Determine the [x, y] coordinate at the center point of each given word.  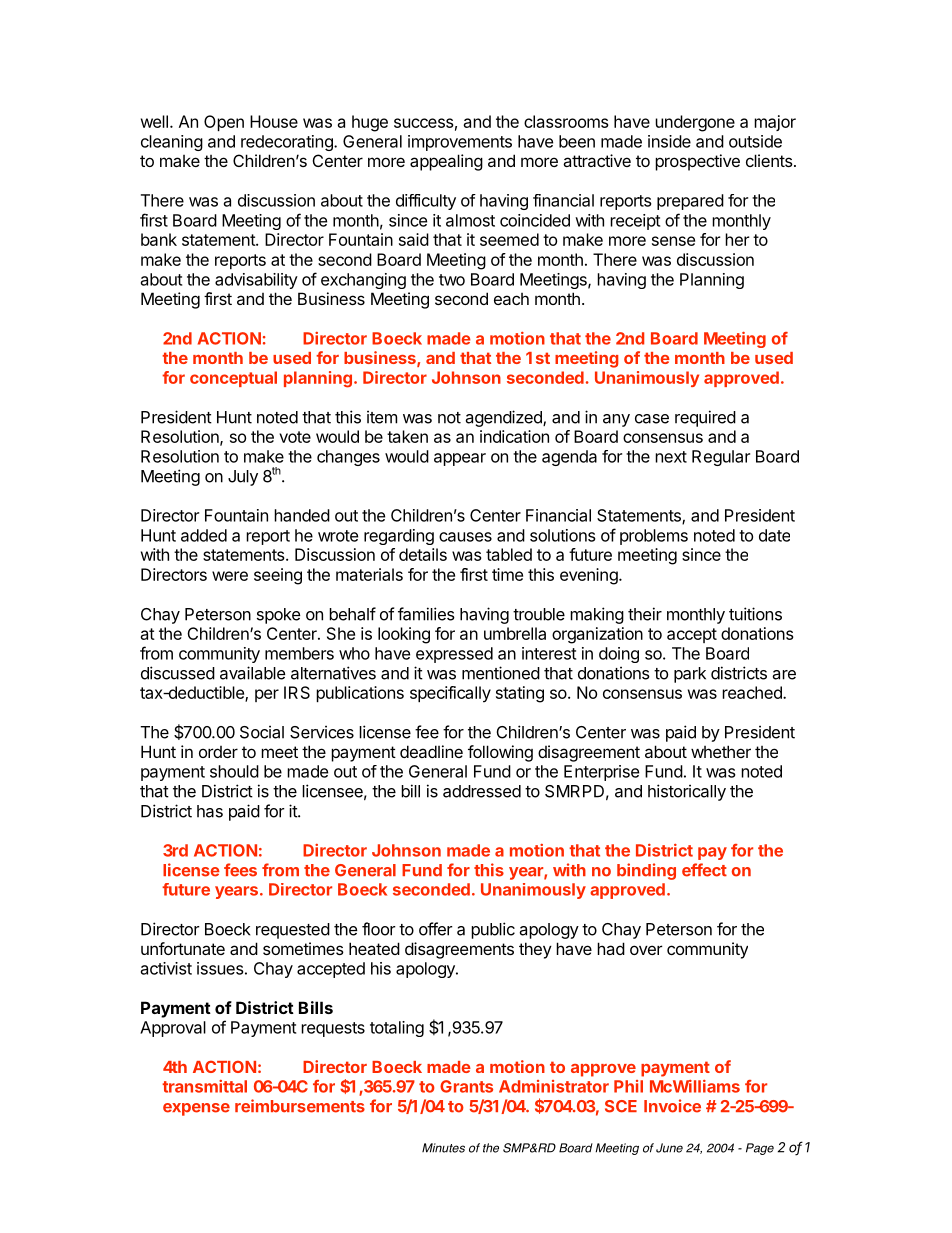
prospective [697, 162]
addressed [482, 791]
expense [196, 1109]
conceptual [233, 379]
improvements [460, 143]
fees [240, 870]
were [230, 576]
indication [514, 436]
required [705, 418]
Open [224, 123]
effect [704, 870]
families [426, 614]
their [645, 614]
